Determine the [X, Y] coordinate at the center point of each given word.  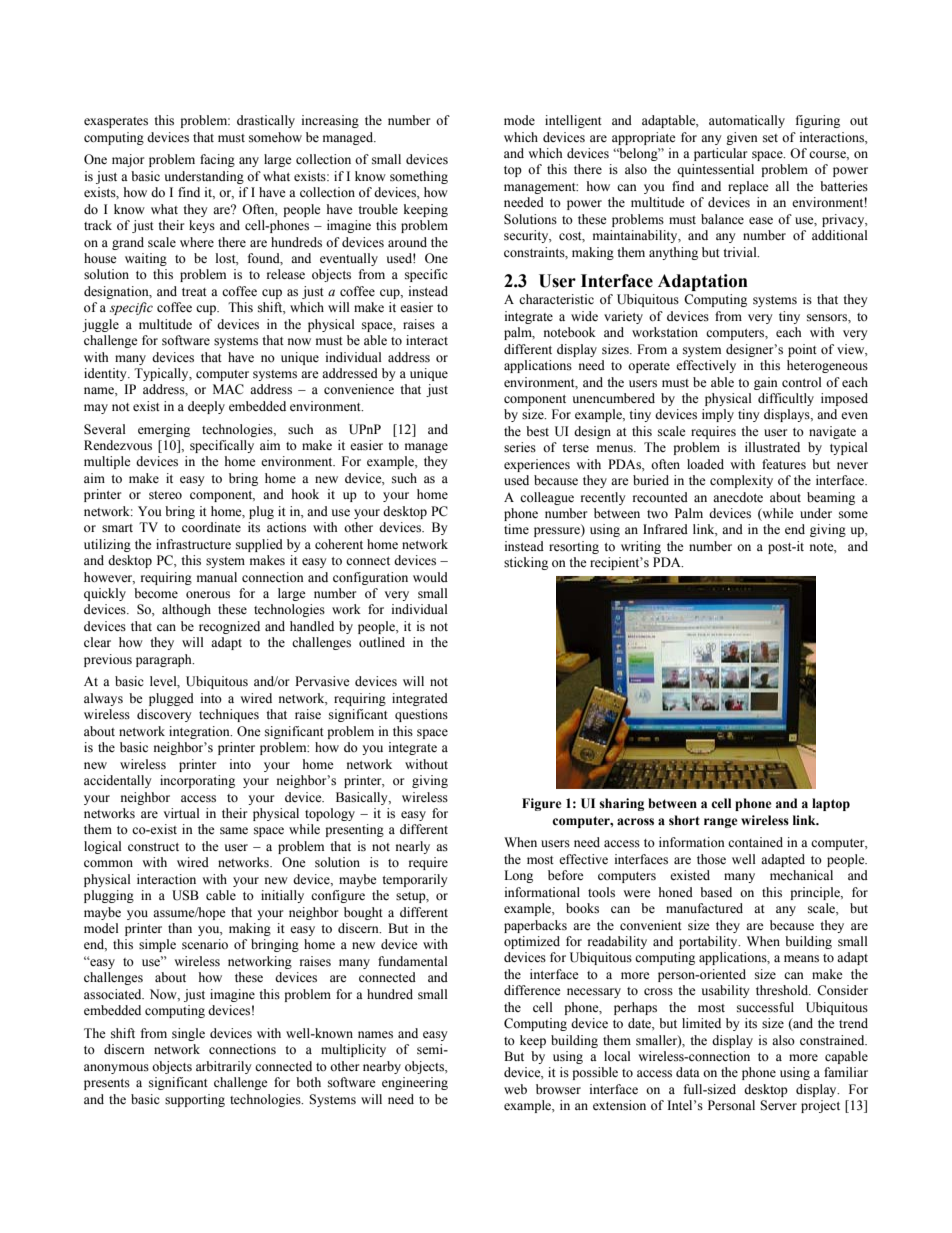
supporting [195, 1100]
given [742, 138]
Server [778, 1105]
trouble [378, 209]
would [430, 577]
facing [217, 160]
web [515, 1089]
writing [641, 547]
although [186, 610]
